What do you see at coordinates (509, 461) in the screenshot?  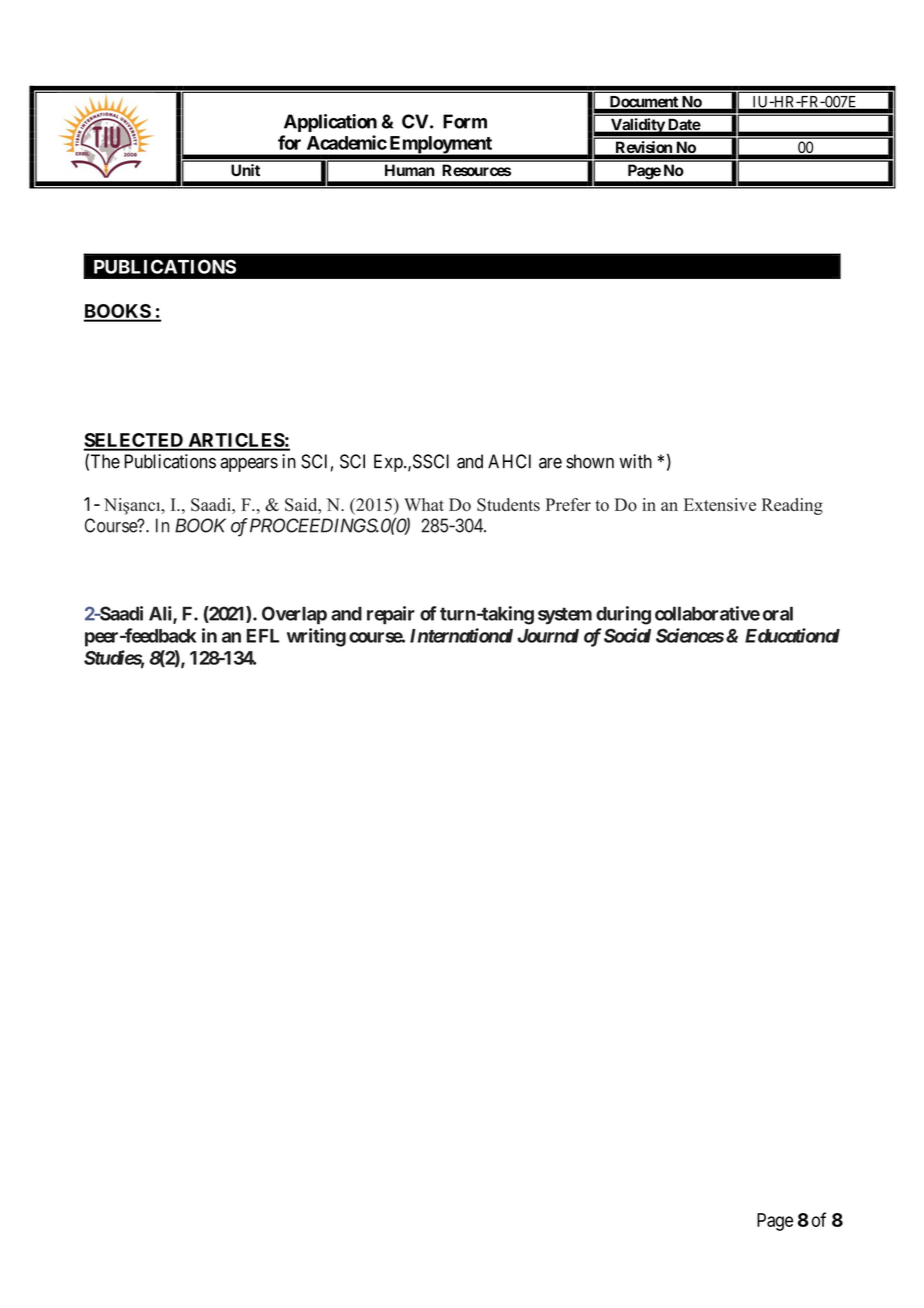 I see `AHCI` at bounding box center [509, 461].
